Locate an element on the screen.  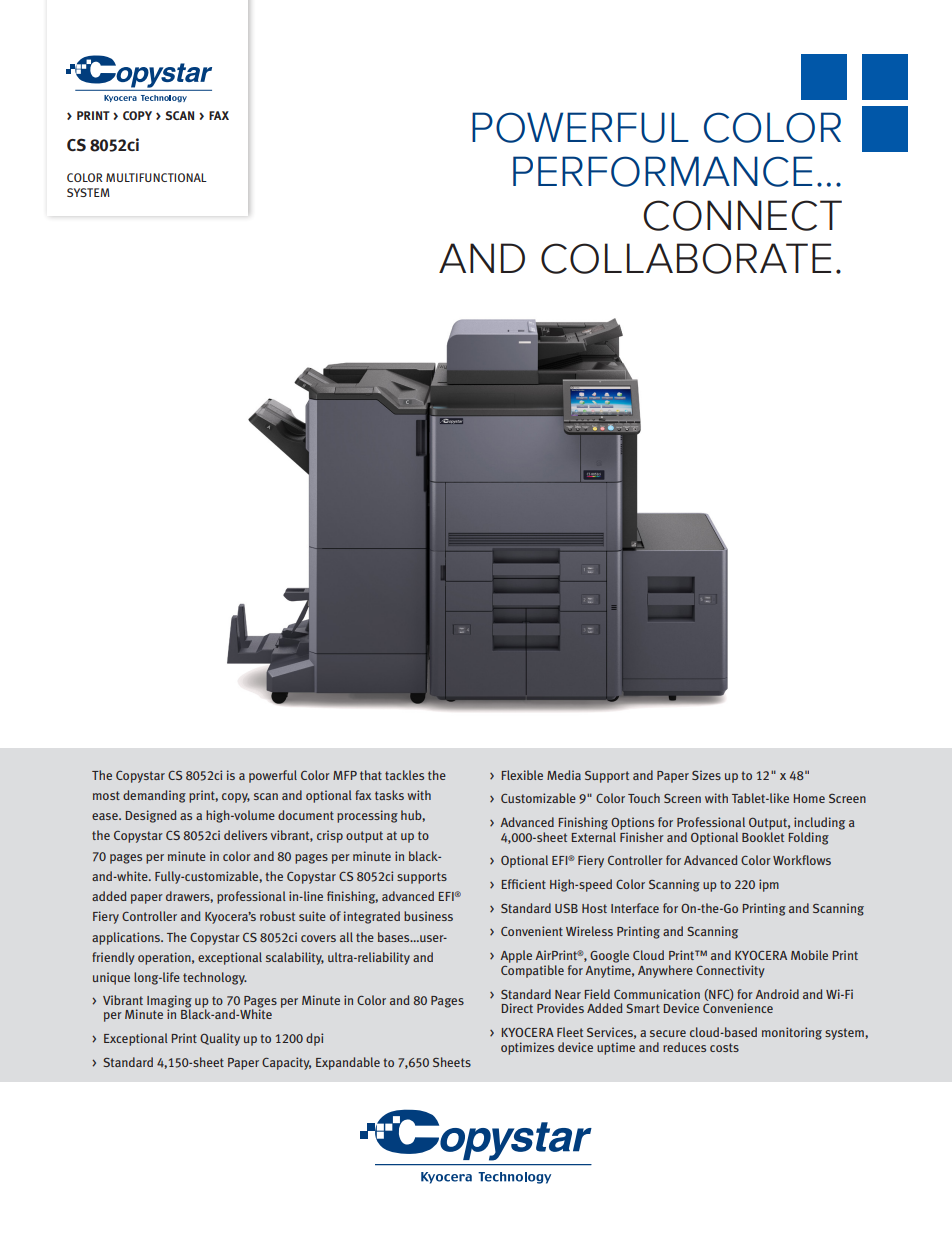
tackles is located at coordinates (404, 775).
